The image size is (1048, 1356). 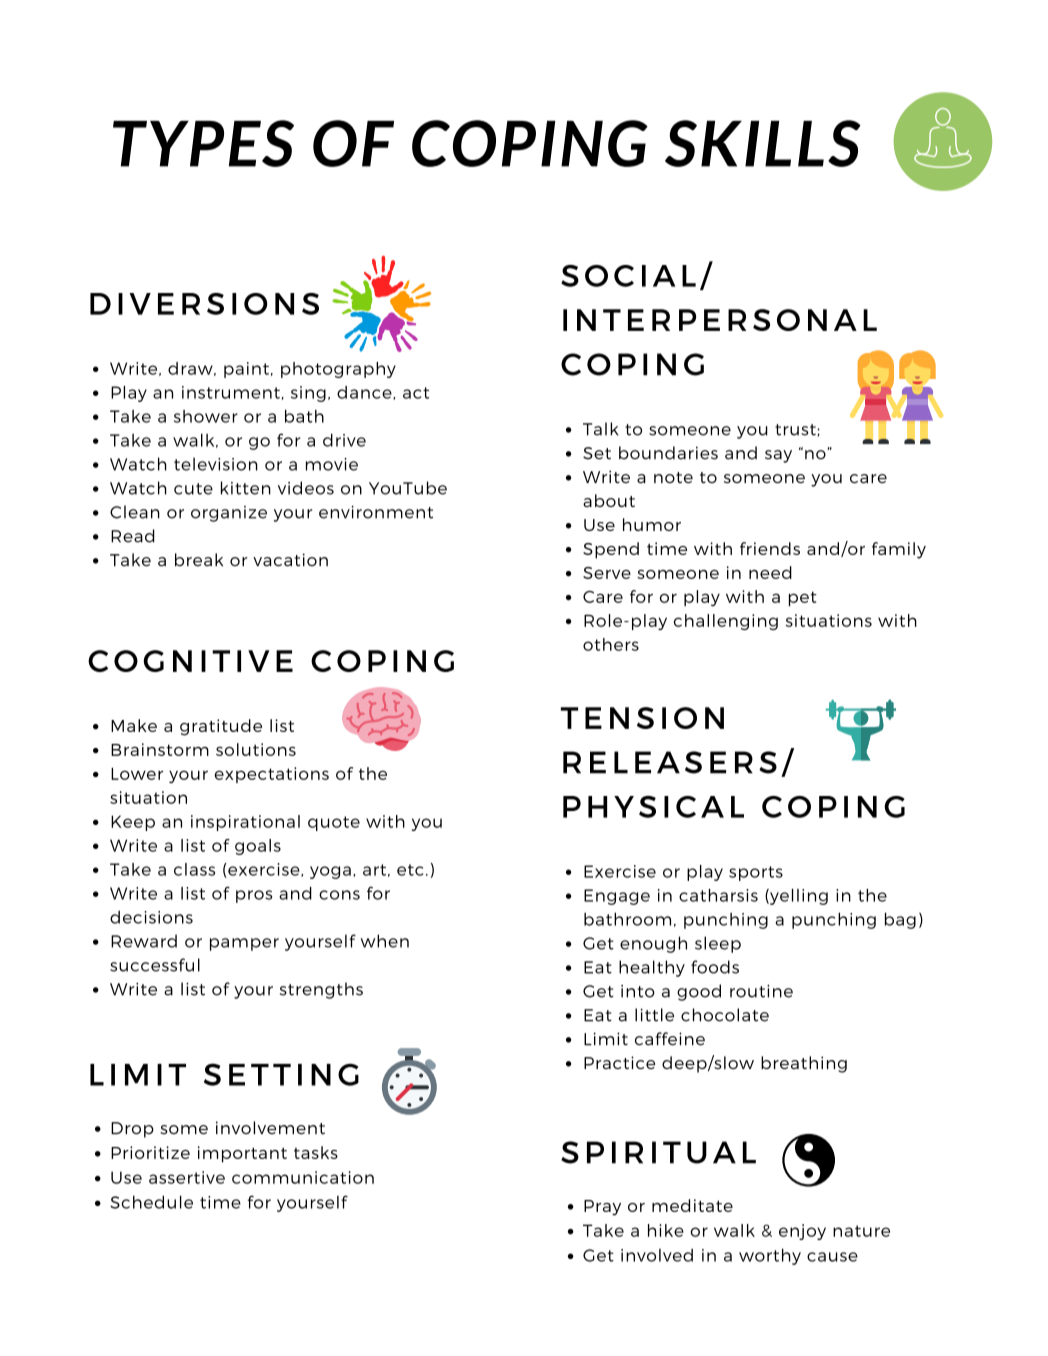 I want to click on PHYSICAL, so click(x=653, y=807).
